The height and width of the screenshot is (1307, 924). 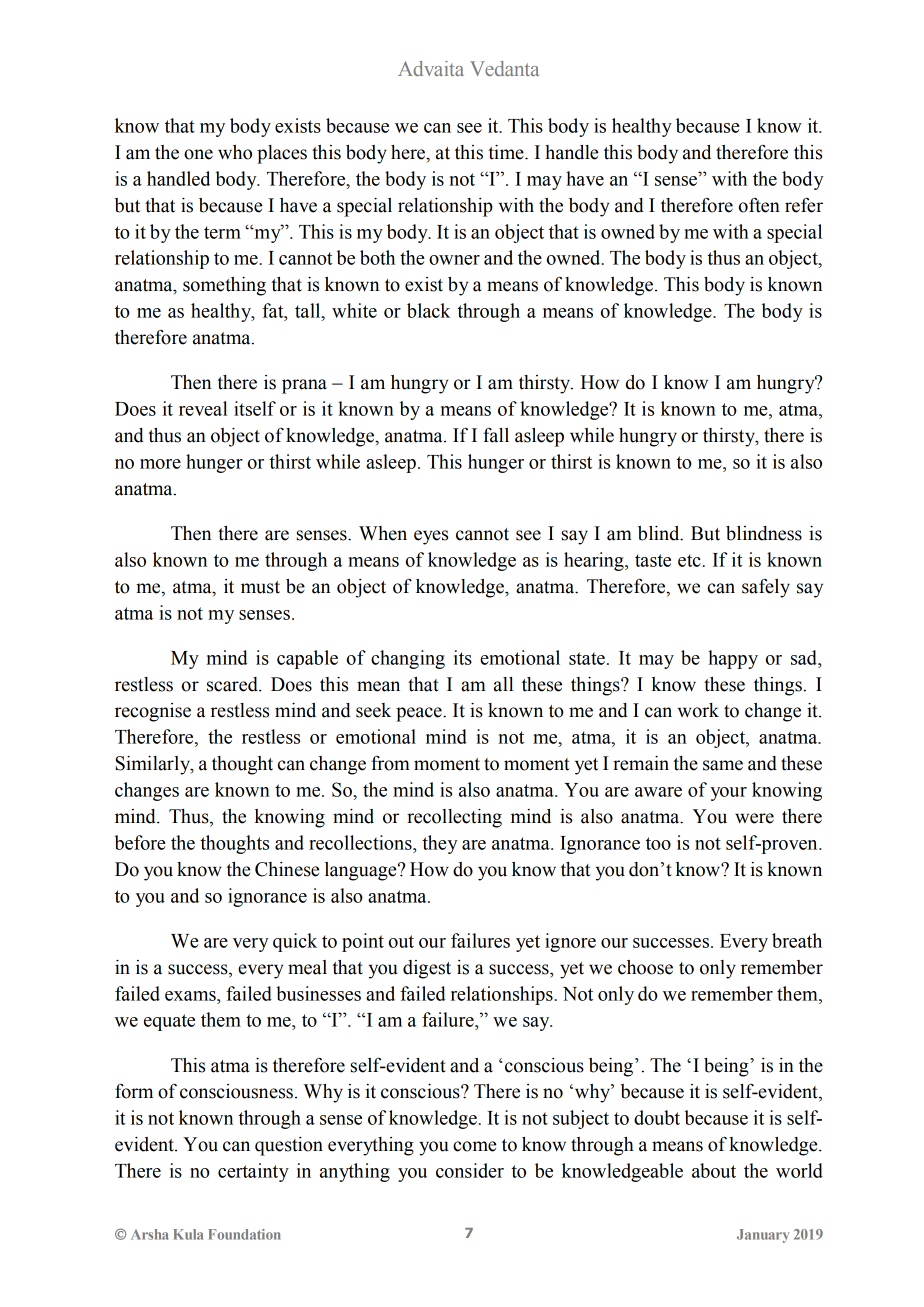 I want to click on often, so click(x=759, y=205).
